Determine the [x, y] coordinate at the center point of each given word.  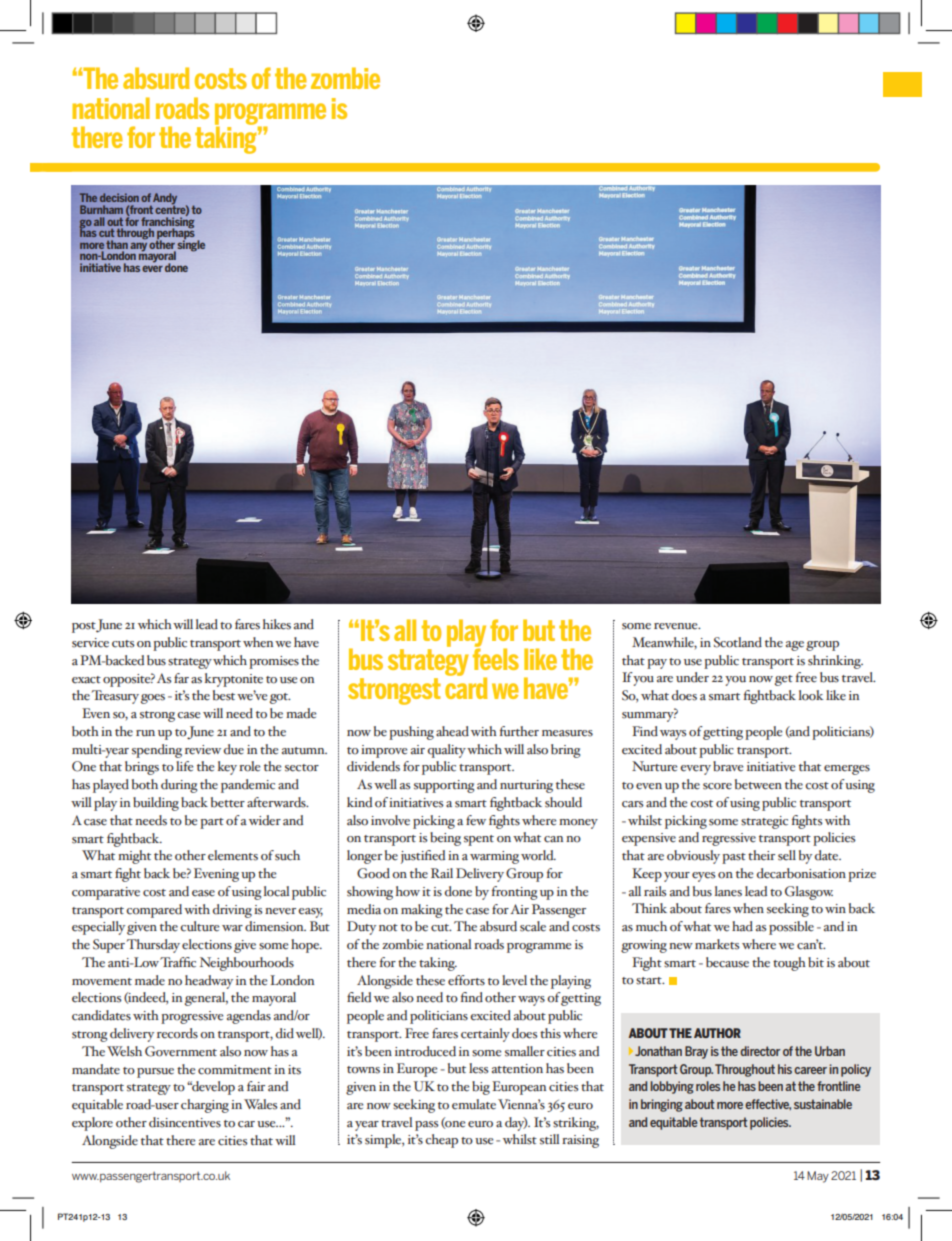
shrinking [835, 662]
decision [119, 197]
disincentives [185, 1122]
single [191, 245]
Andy [165, 200]
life [184, 766]
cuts [123, 644]
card [466, 687]
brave [728, 766]
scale [533, 926]
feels [496, 658]
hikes [277, 624]
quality [447, 751]
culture [199, 926]
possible [791, 928]
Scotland [738, 642]
